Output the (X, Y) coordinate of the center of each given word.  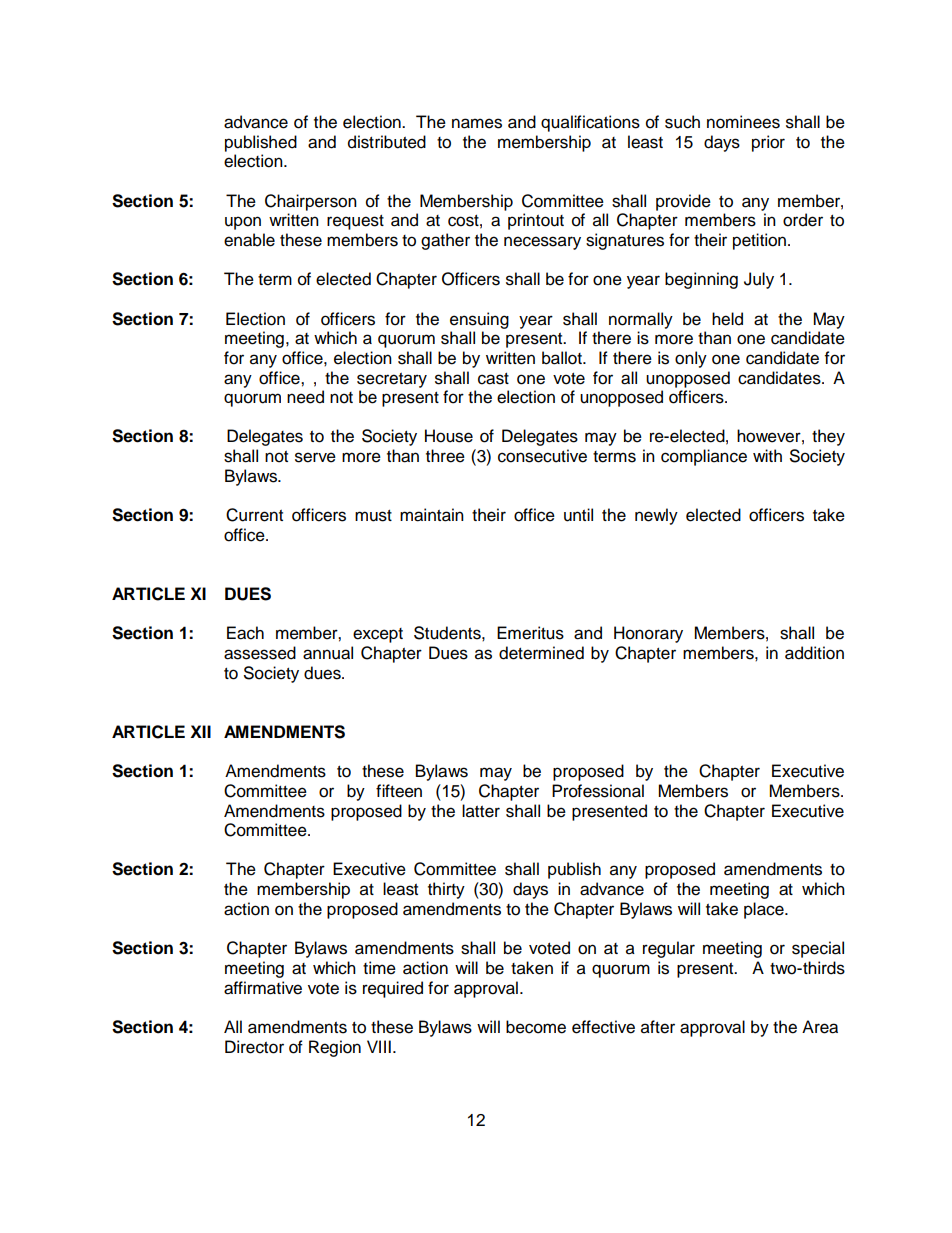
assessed (260, 653)
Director (254, 1047)
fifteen (399, 791)
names (477, 123)
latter (481, 811)
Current (254, 515)
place (765, 910)
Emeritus (530, 633)
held (727, 319)
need (305, 397)
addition (814, 653)
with (767, 455)
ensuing (479, 320)
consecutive (542, 456)
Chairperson (311, 202)
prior (768, 143)
